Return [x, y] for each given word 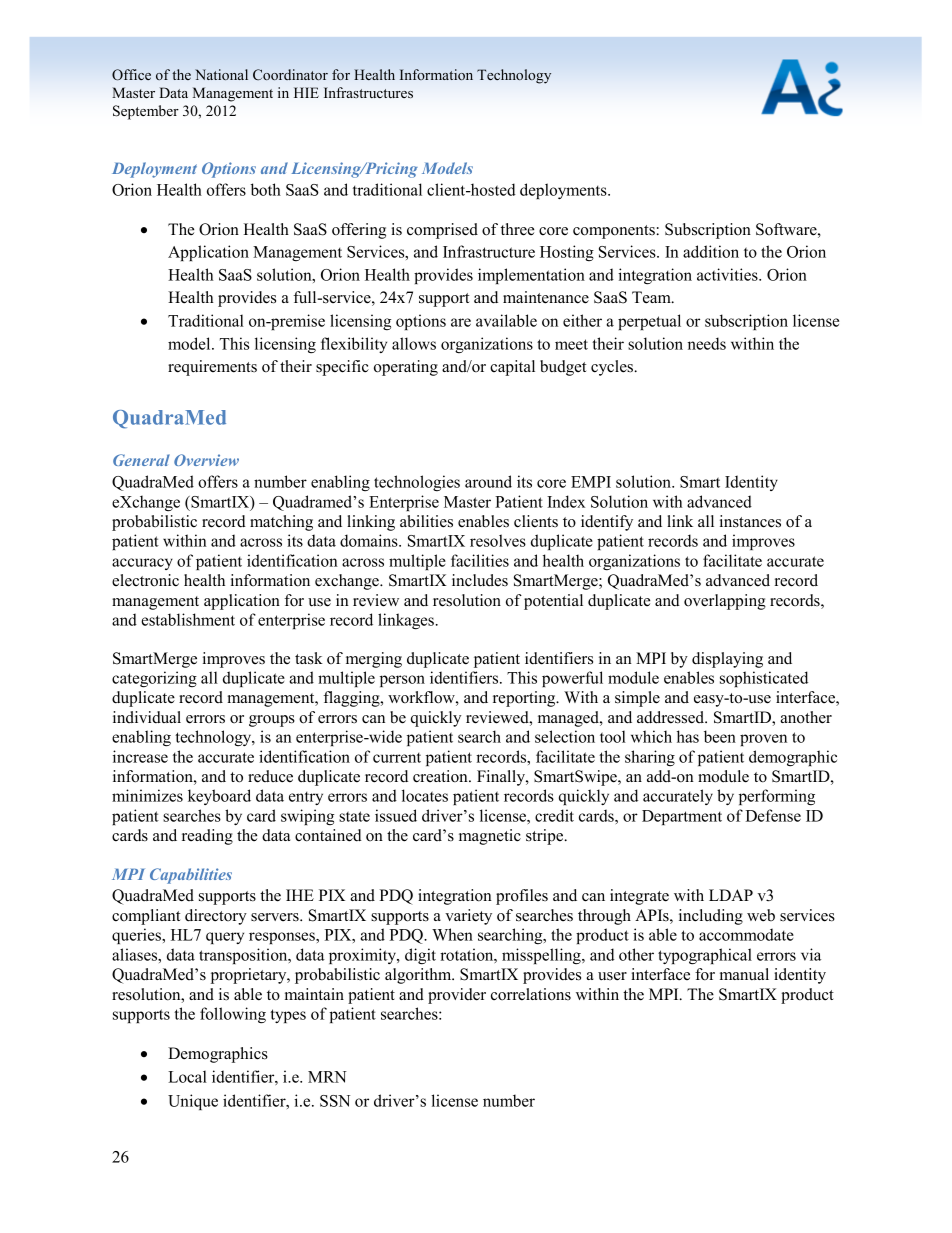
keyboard [219, 797]
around [488, 481]
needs [707, 343]
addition [711, 251]
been [720, 736]
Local [187, 1076]
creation [441, 776]
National [221, 74]
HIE [306, 92]
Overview [206, 460]
